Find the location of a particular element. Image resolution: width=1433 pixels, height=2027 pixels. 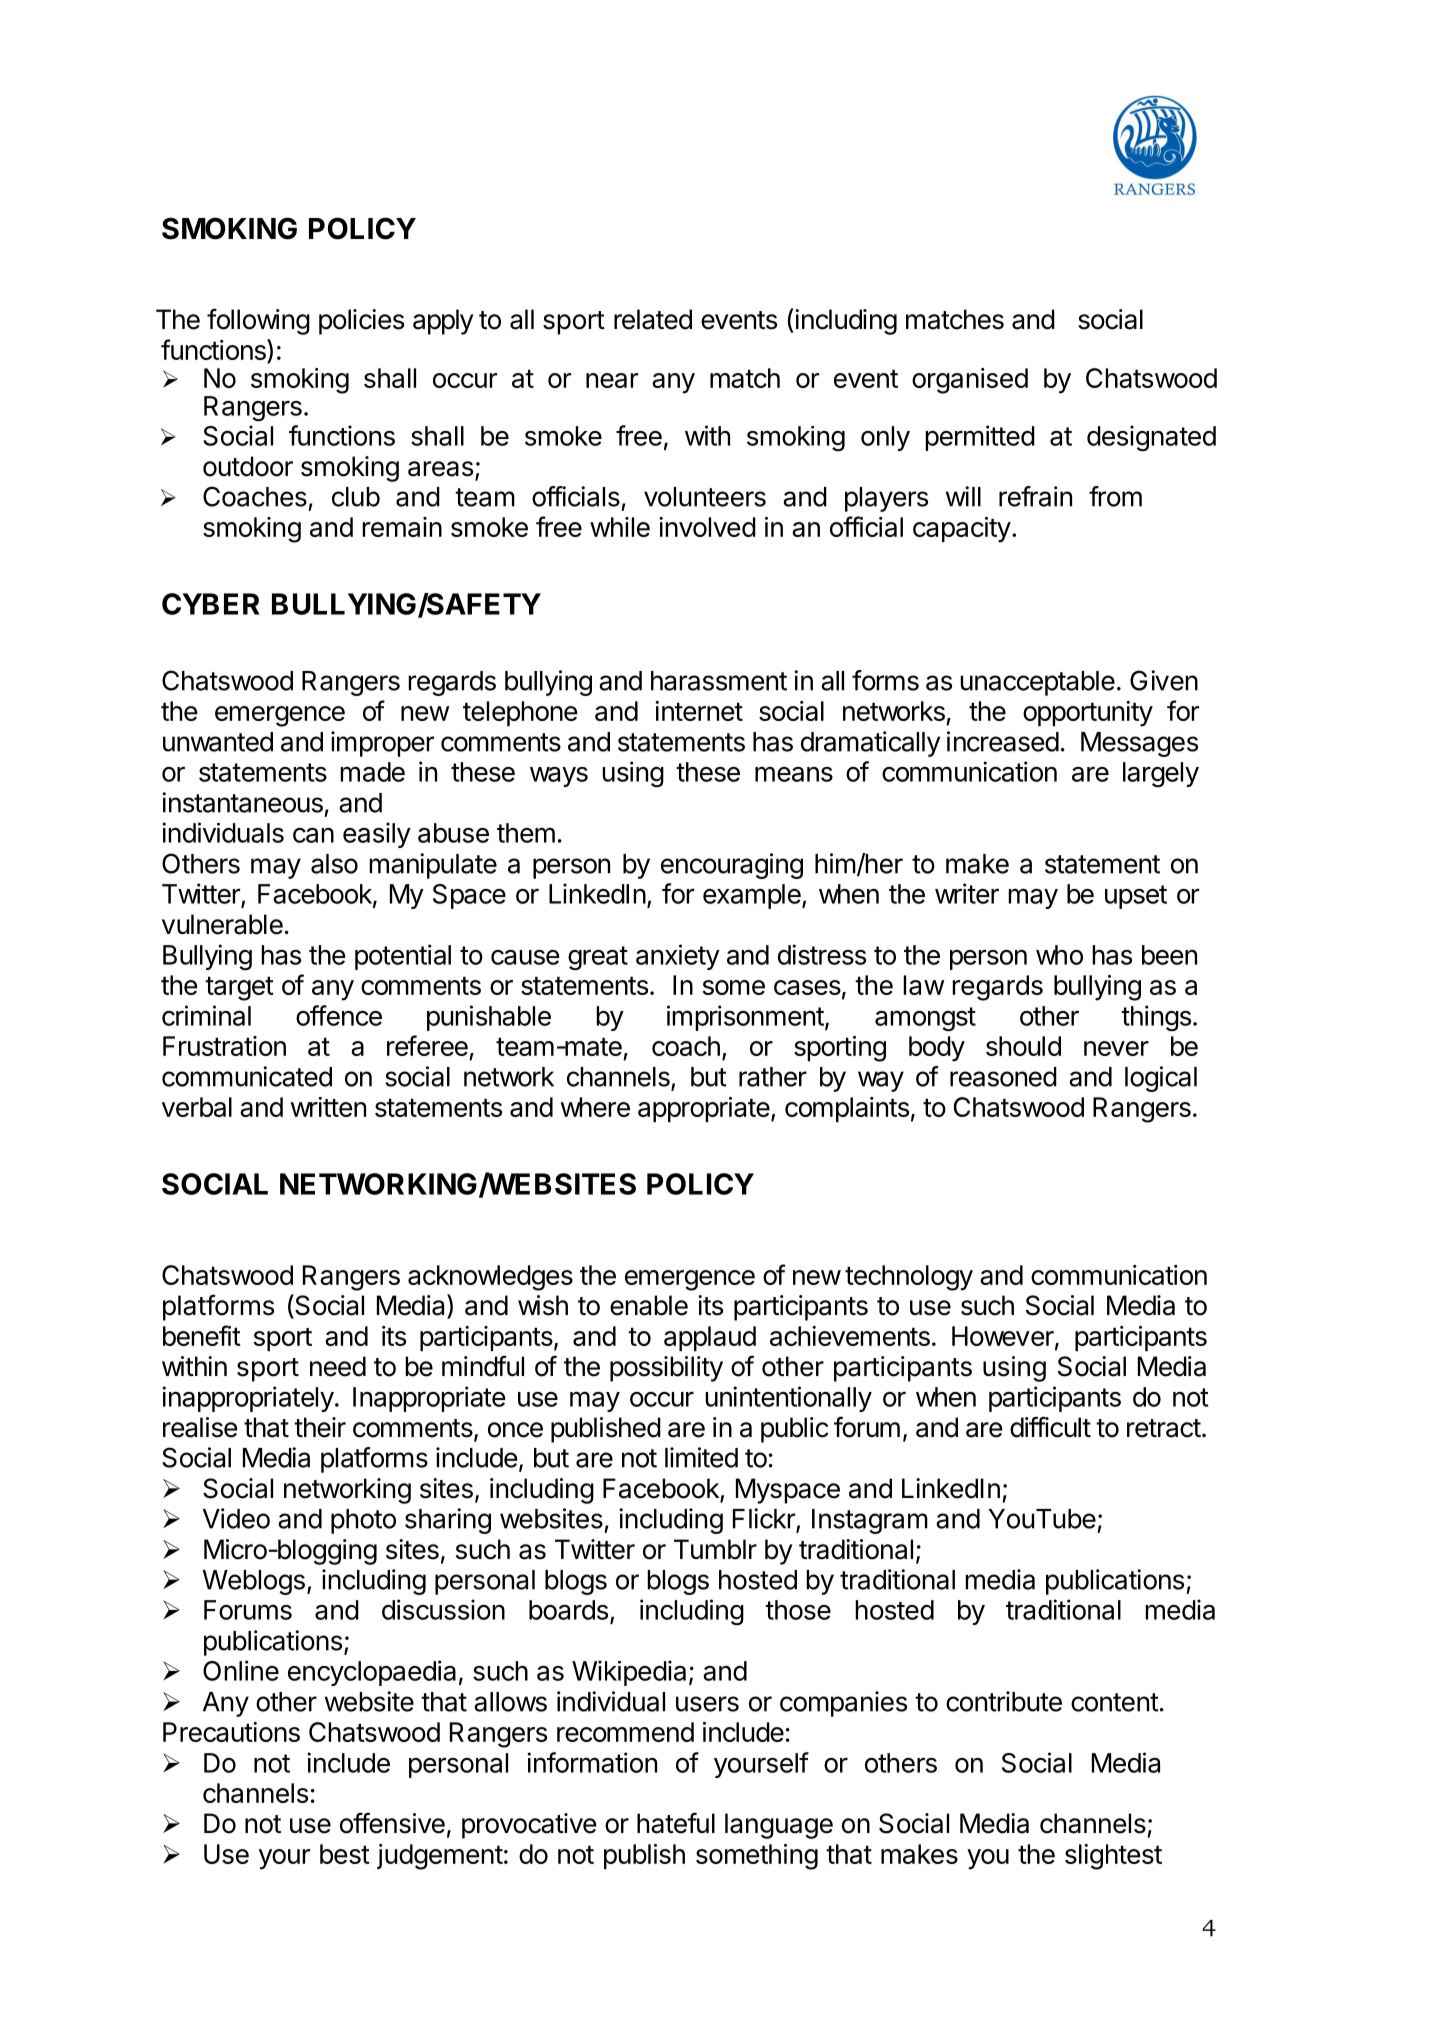

reasoned is located at coordinates (1003, 1077).
